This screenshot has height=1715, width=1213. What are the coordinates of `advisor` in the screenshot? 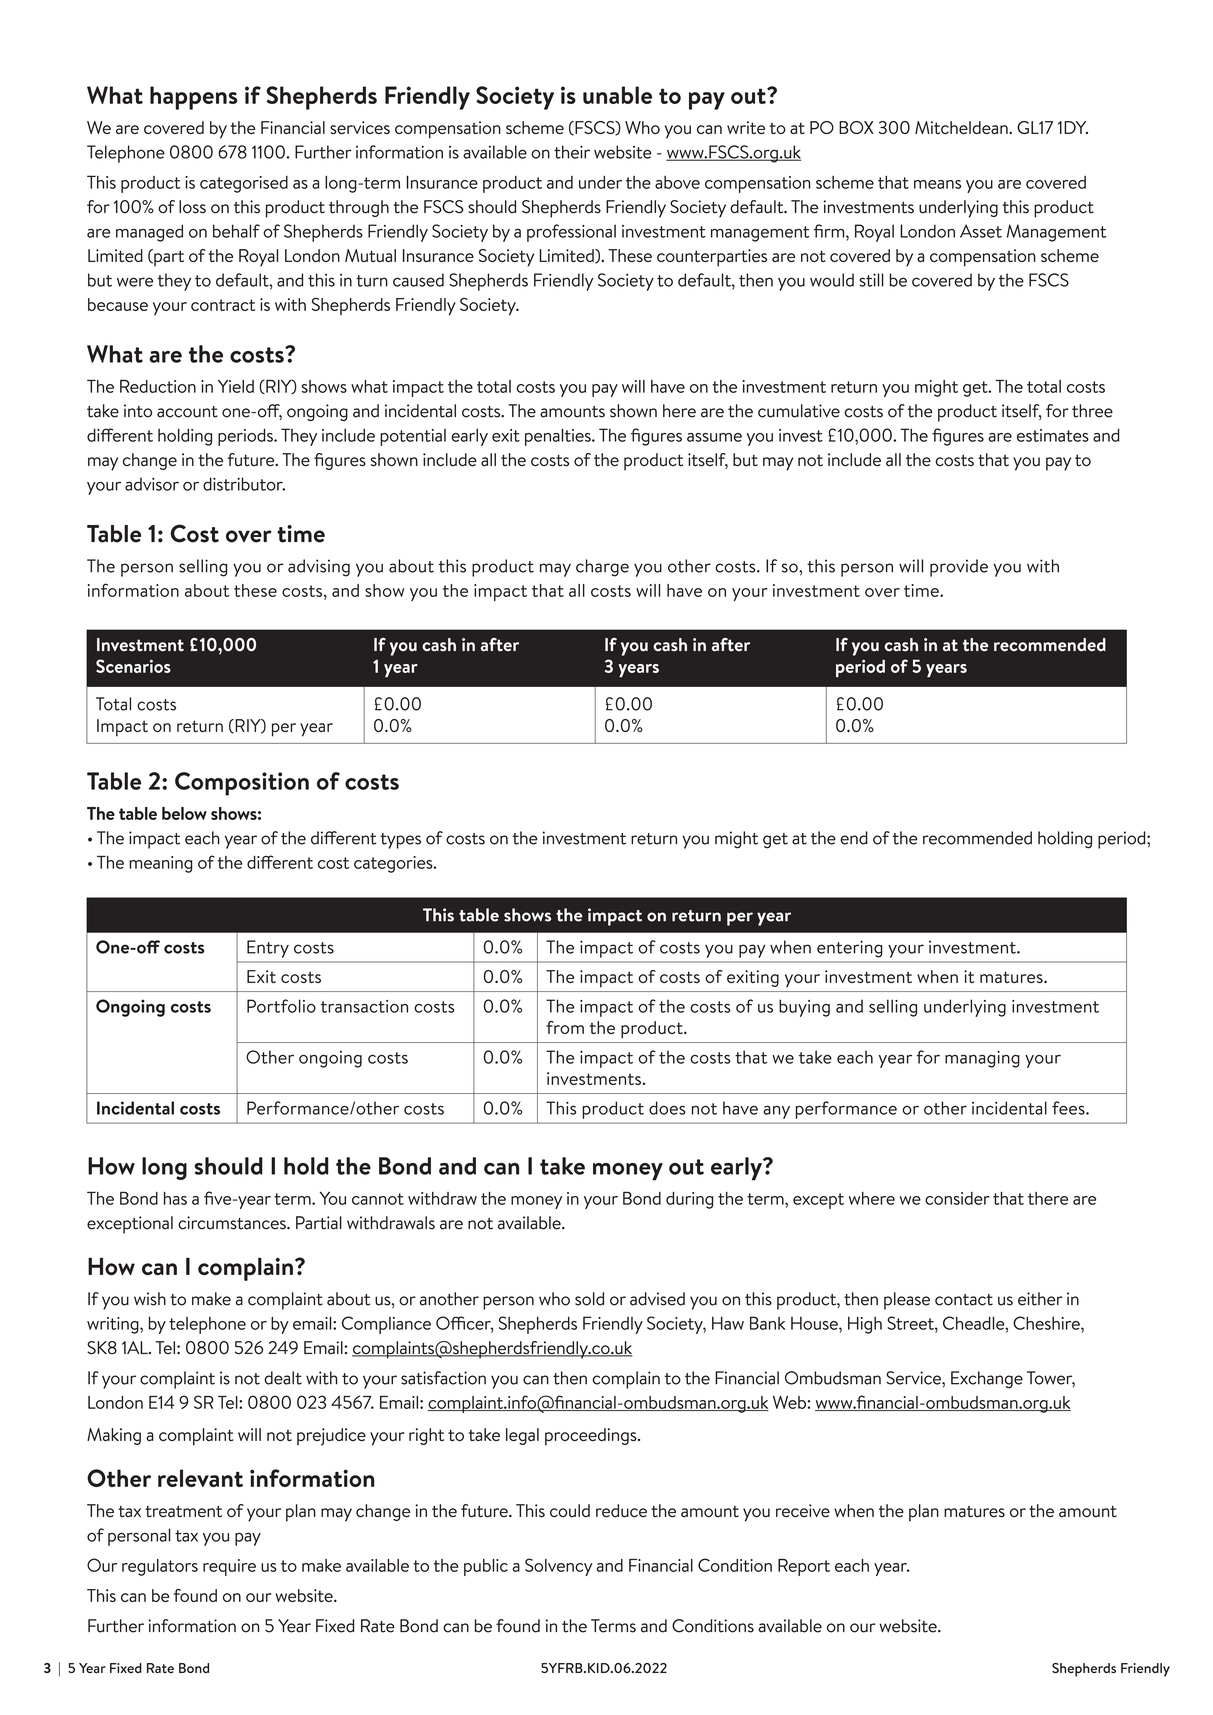 It's located at (152, 484).
